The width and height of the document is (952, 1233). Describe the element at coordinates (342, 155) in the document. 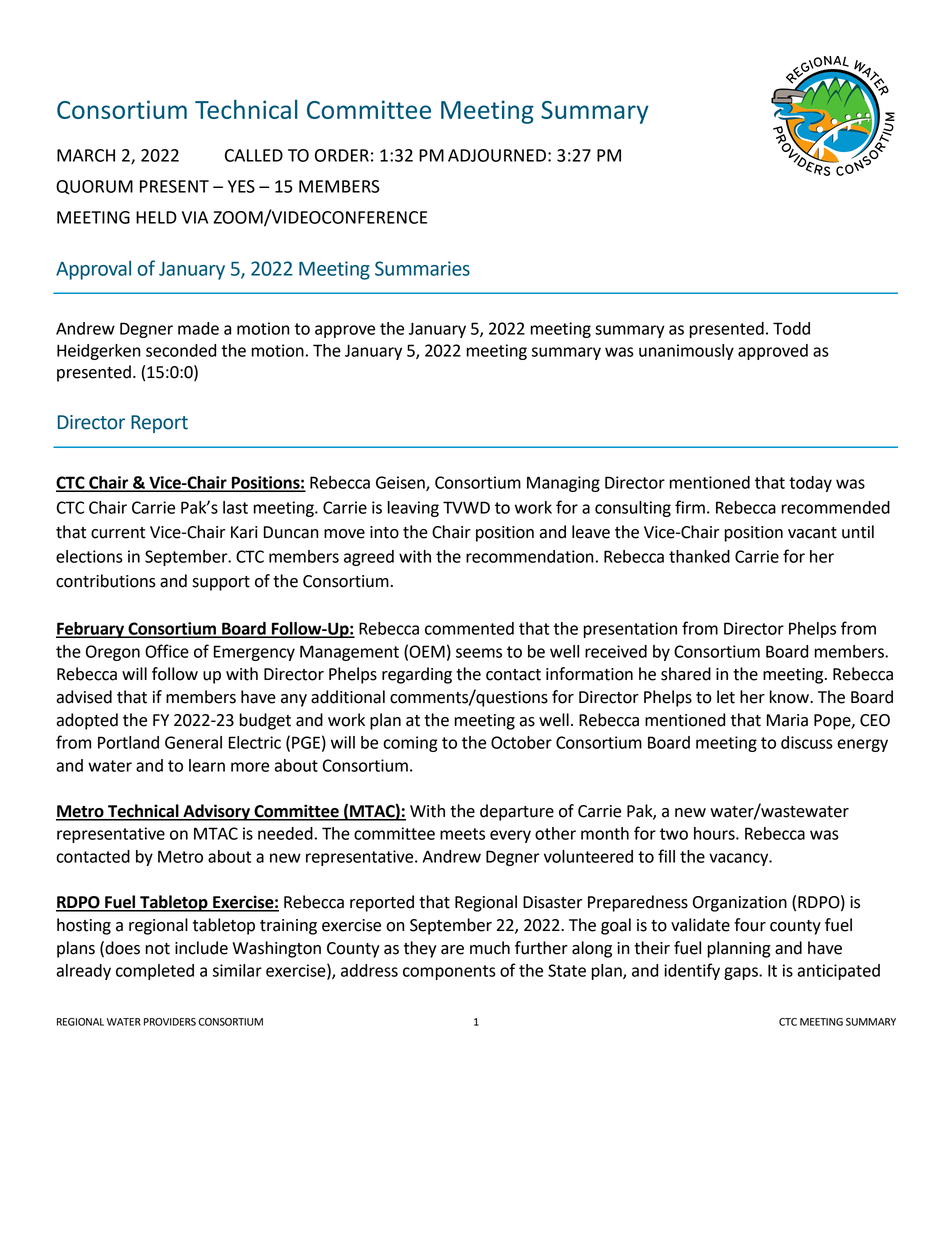

I see `ORDER` at that location.
